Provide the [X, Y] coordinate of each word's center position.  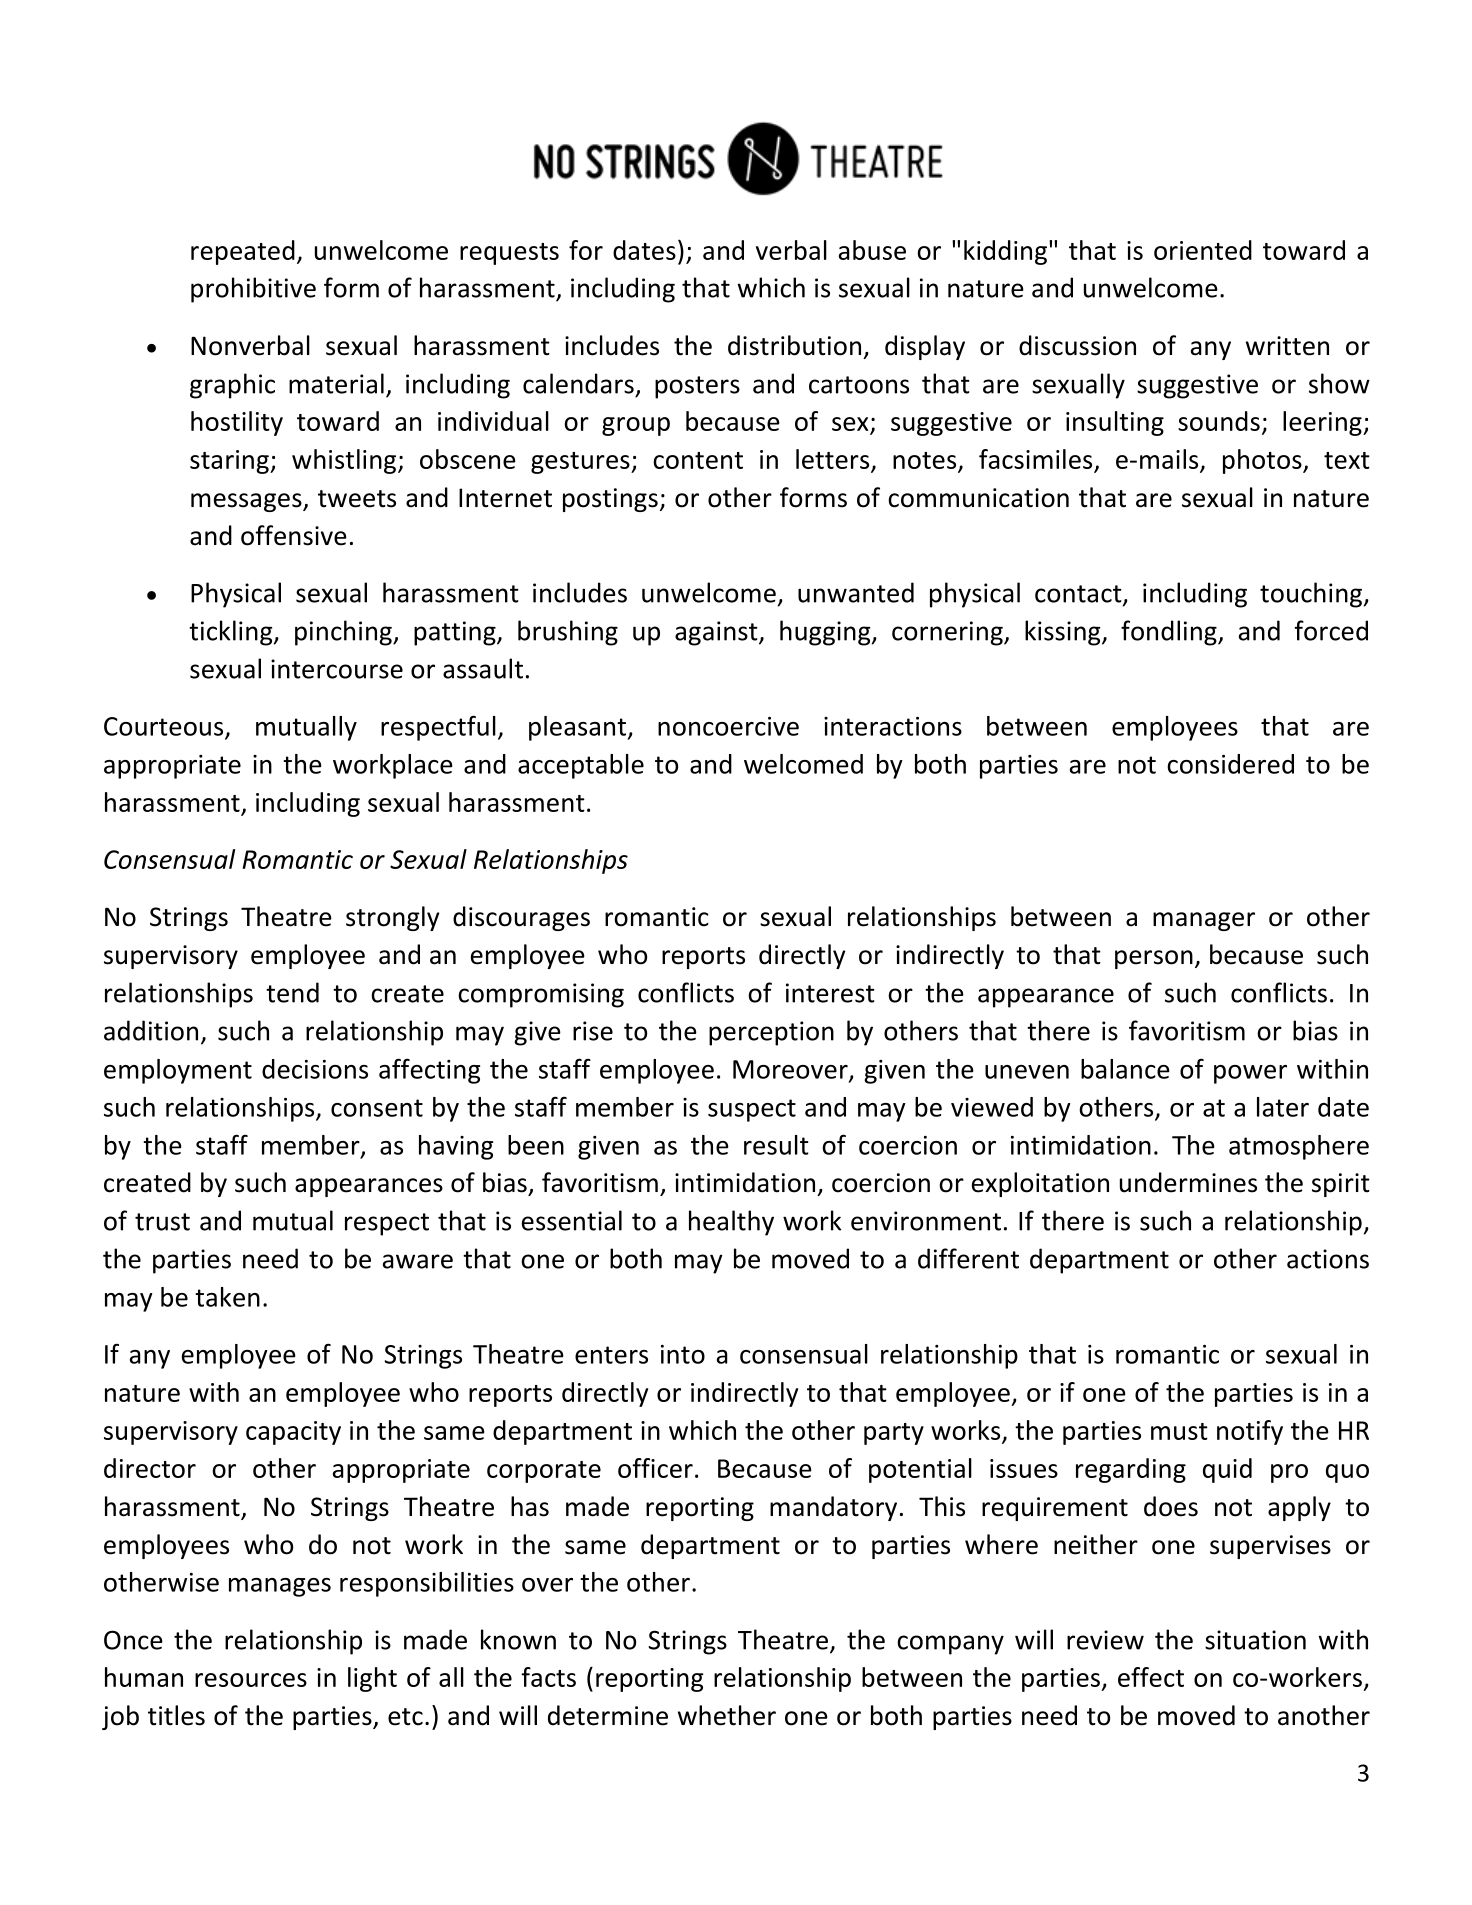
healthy [731, 1223]
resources [251, 1680]
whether [727, 1715]
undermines [1188, 1182]
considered [1230, 764]
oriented [1203, 250]
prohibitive [253, 290]
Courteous [165, 727]
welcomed [803, 764]
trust [162, 1222]
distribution [794, 345]
